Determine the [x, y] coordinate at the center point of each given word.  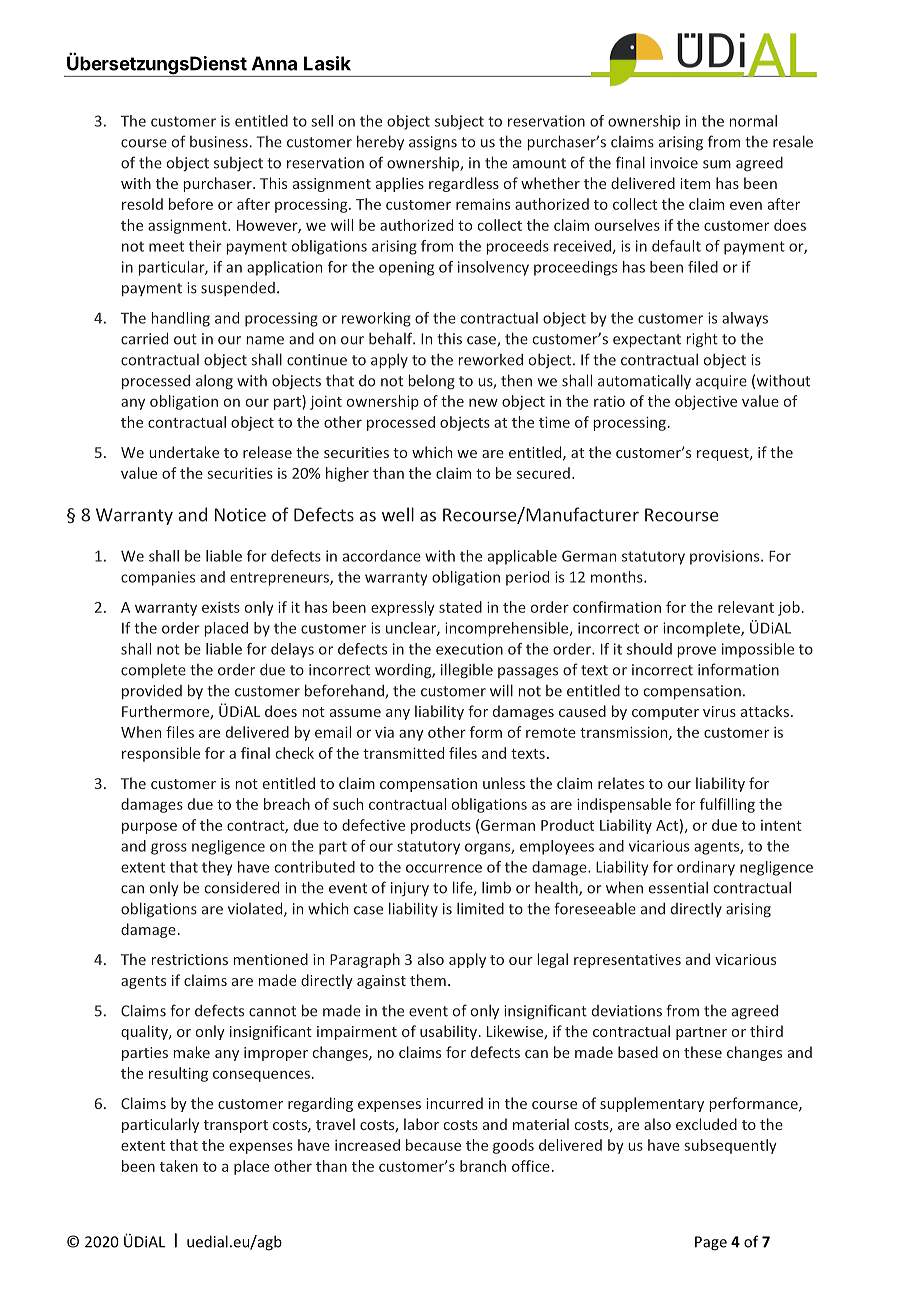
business [219, 142]
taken [179, 1166]
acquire [721, 382]
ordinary [706, 868]
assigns [433, 143]
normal [753, 121]
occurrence [444, 868]
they [217, 868]
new [483, 402]
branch [483, 1166]
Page [711, 1243]
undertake [184, 452]
